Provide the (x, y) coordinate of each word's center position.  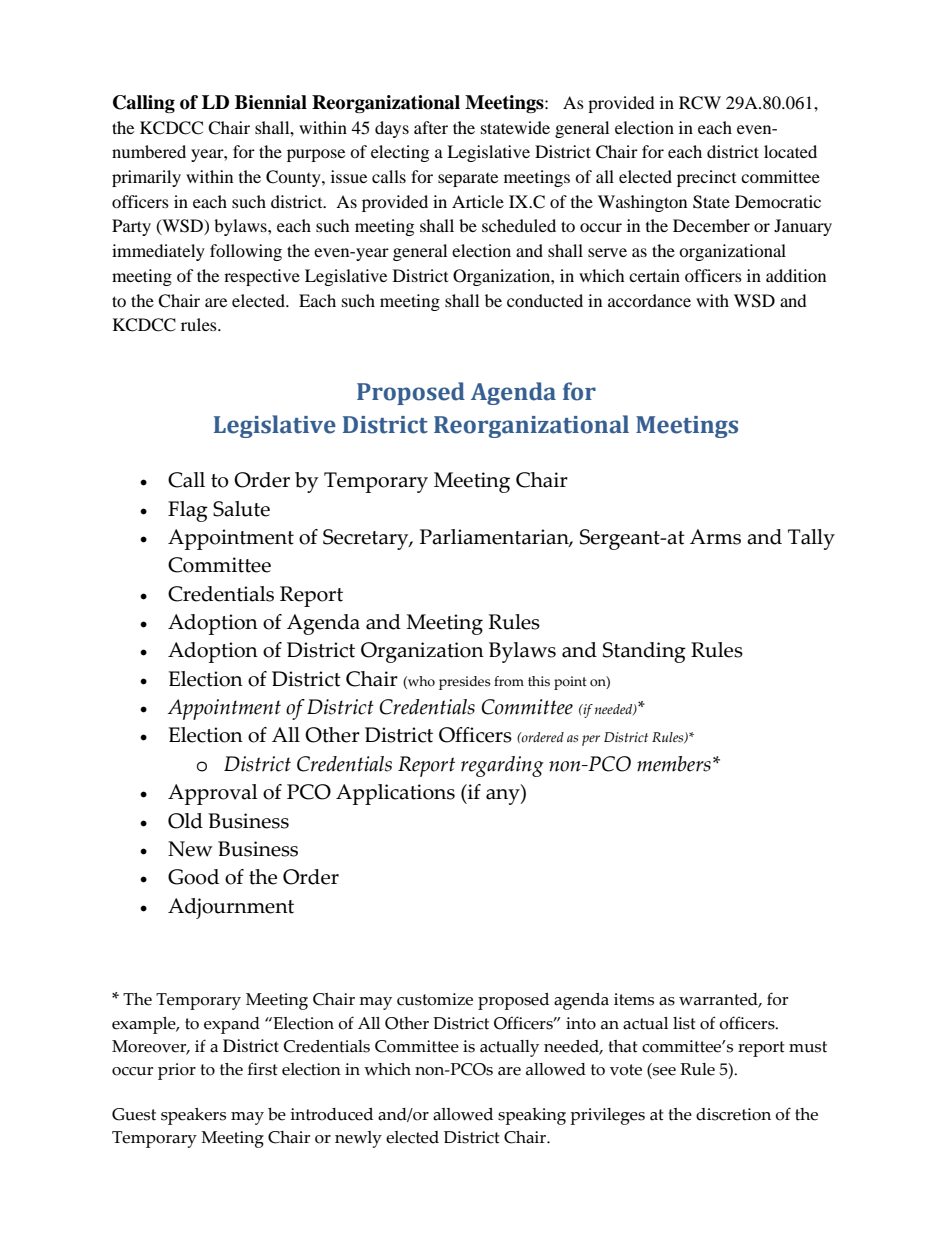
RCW (700, 103)
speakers (193, 1116)
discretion (733, 1114)
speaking (532, 1116)
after (431, 127)
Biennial (271, 102)
